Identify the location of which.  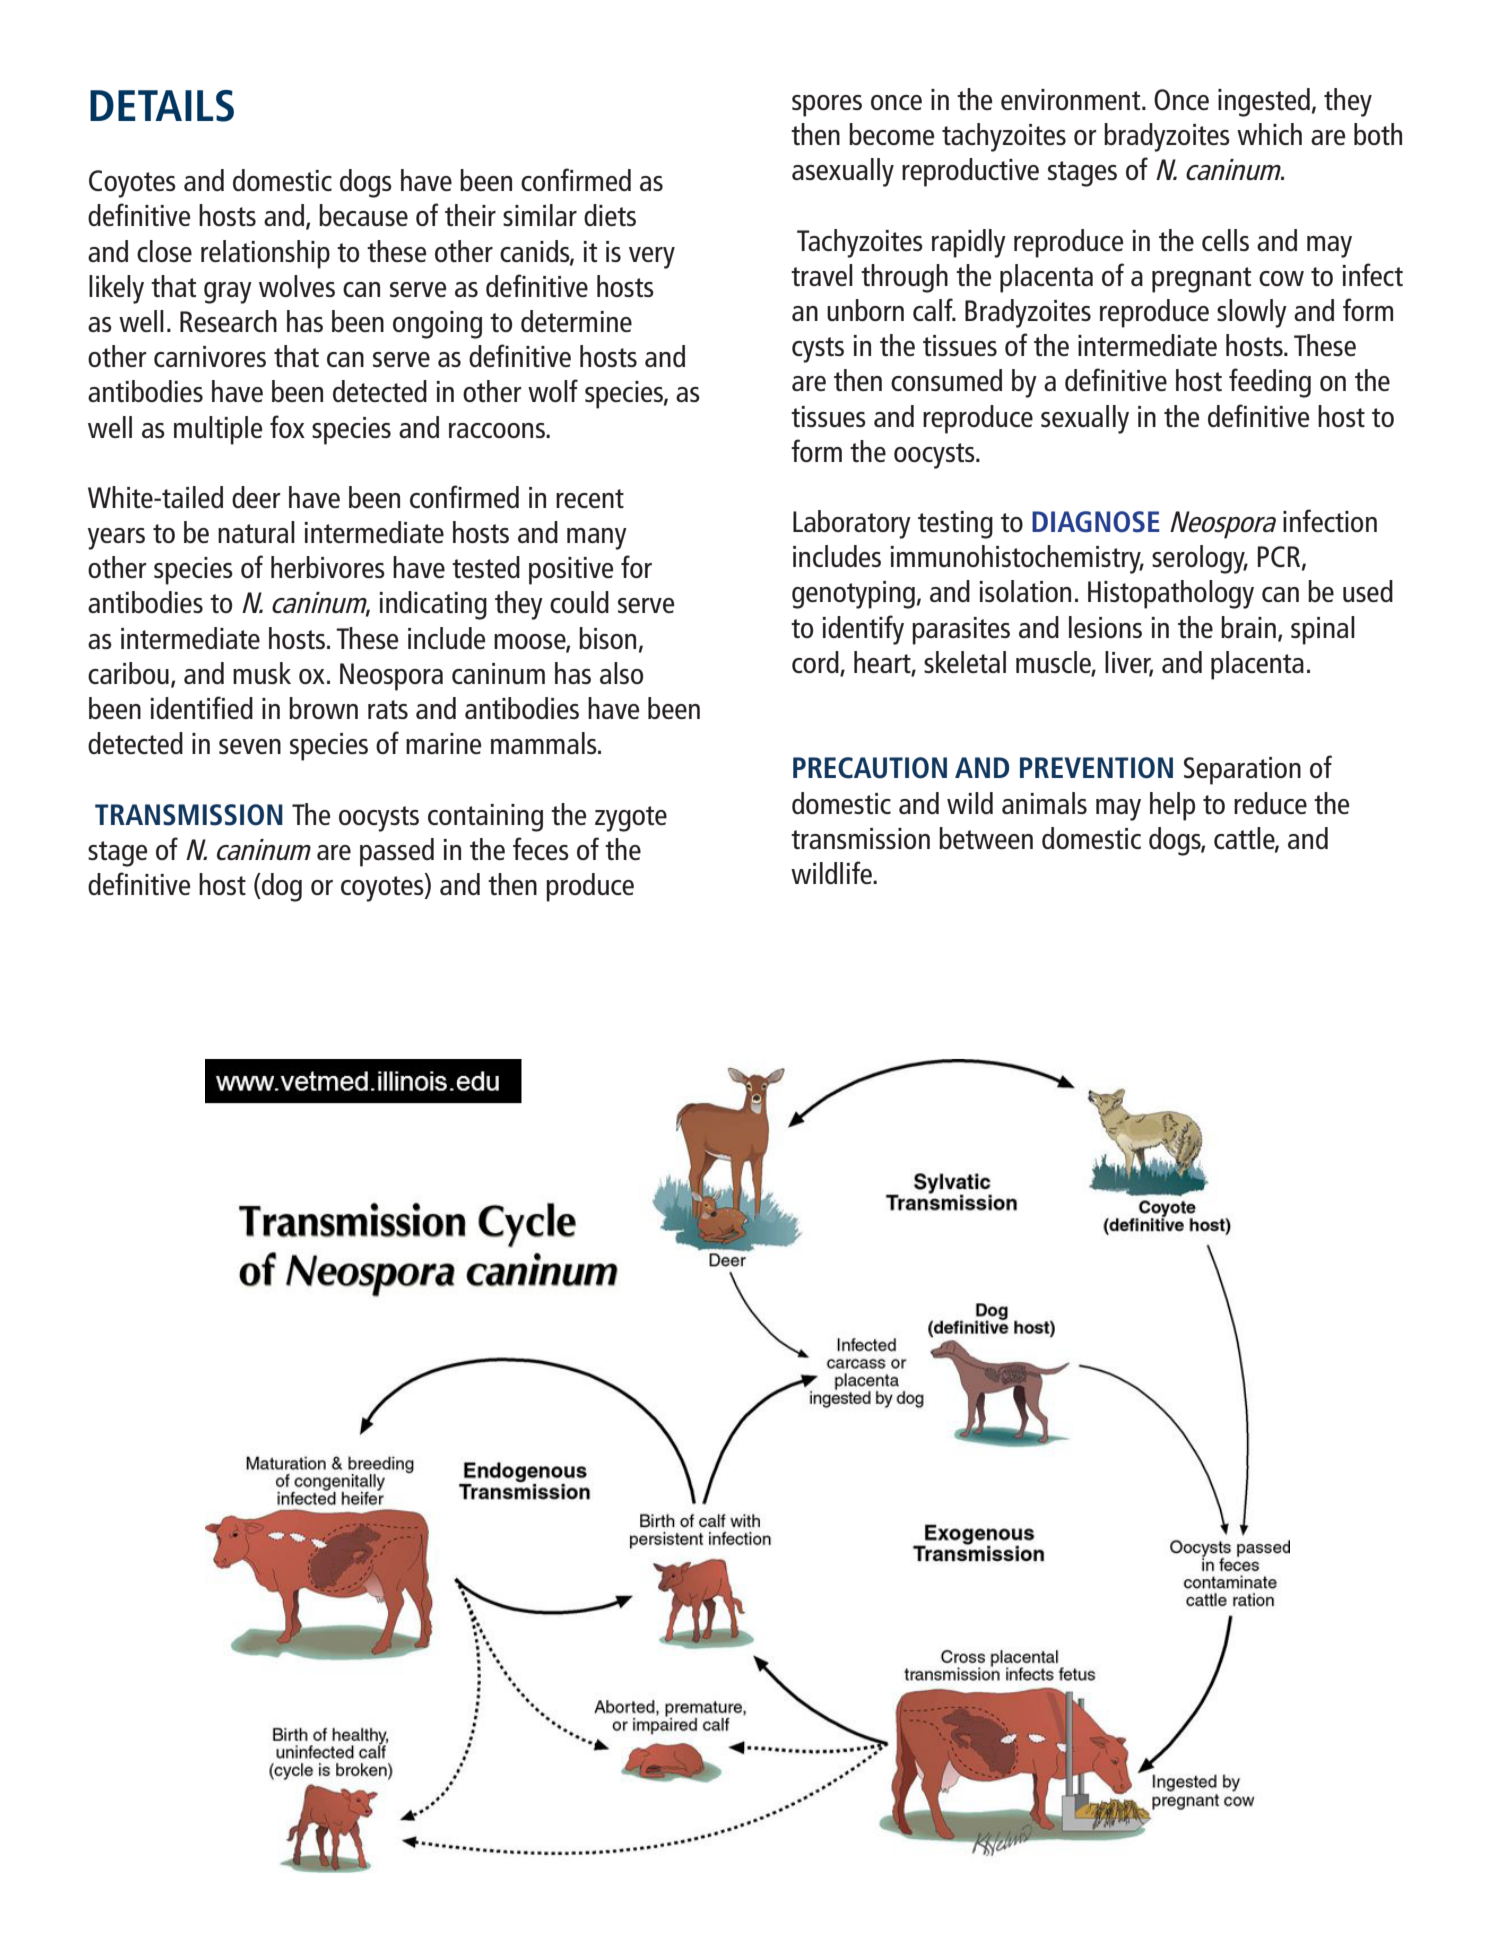
(1269, 134).
